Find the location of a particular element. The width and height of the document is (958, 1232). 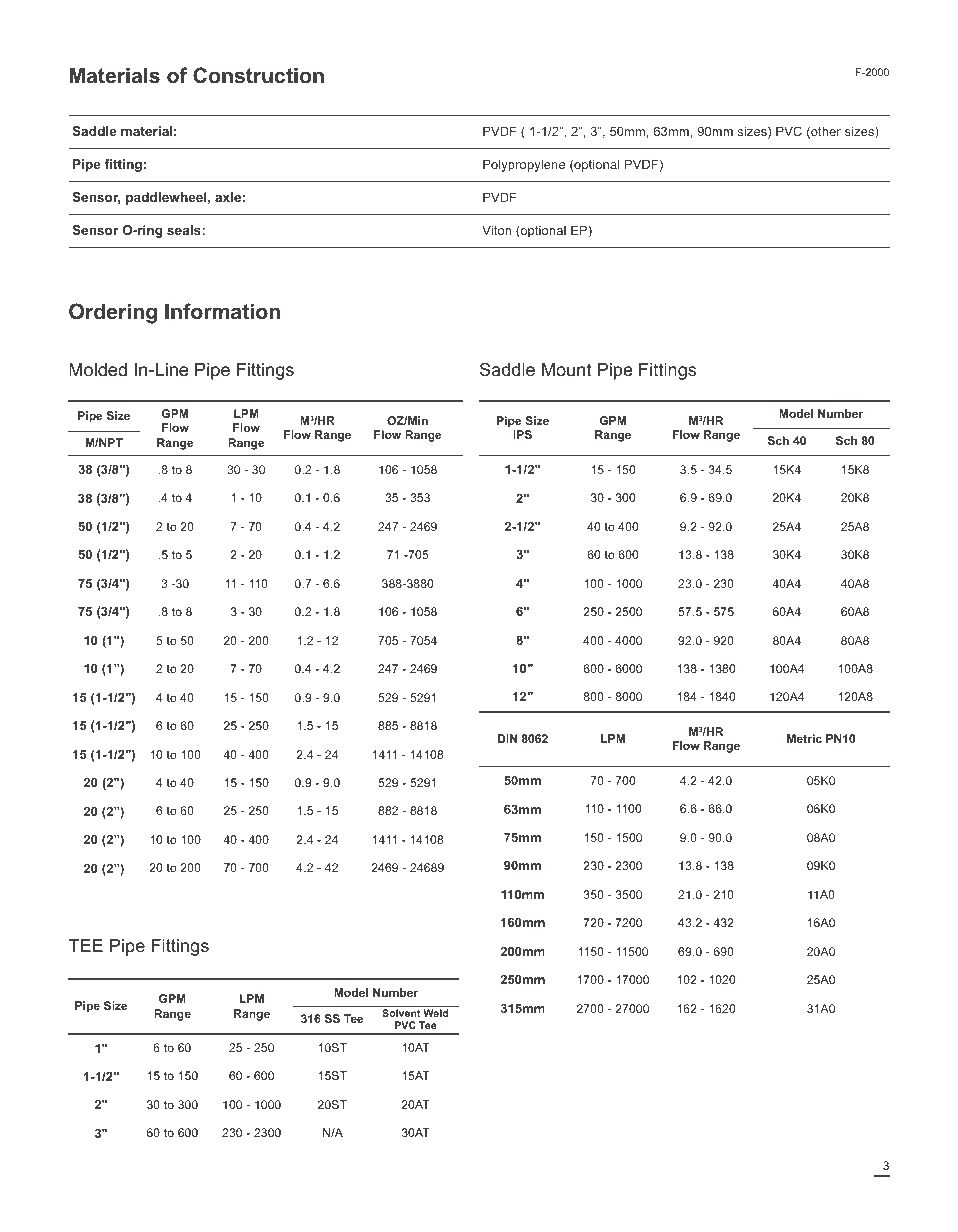

DIN is located at coordinates (507, 738).
